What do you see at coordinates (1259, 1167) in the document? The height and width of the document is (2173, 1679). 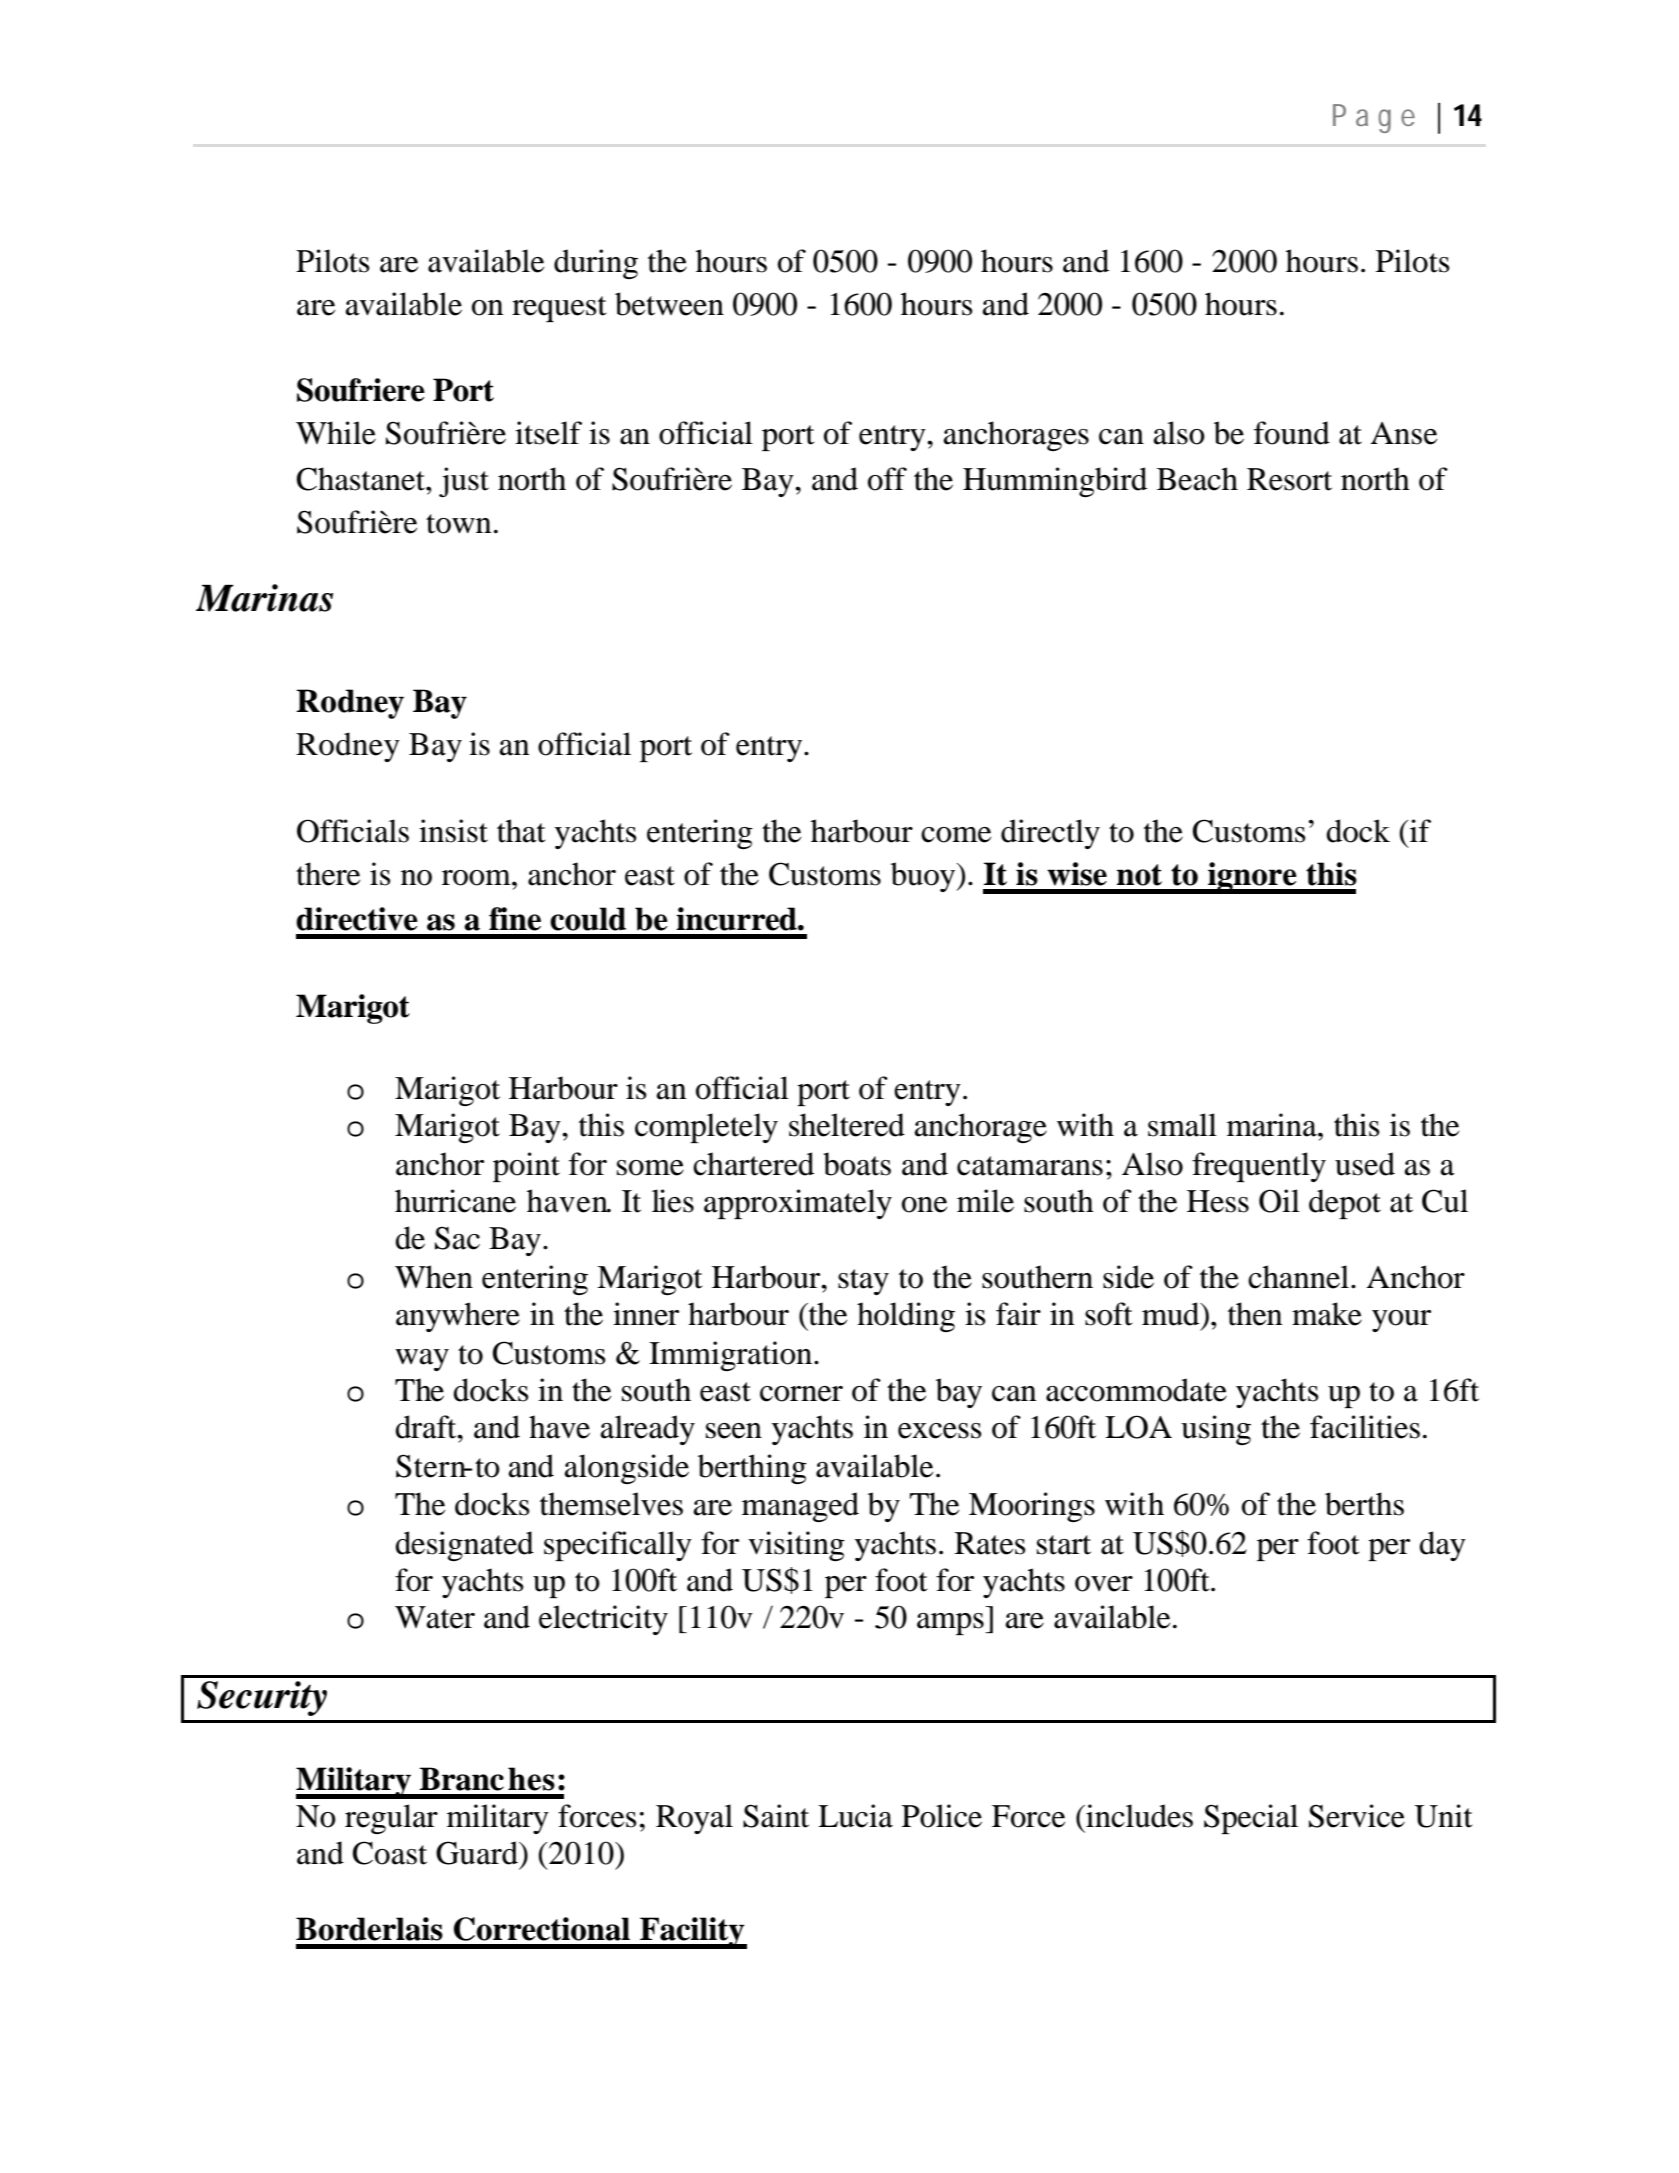 I see `frequently` at bounding box center [1259, 1167].
